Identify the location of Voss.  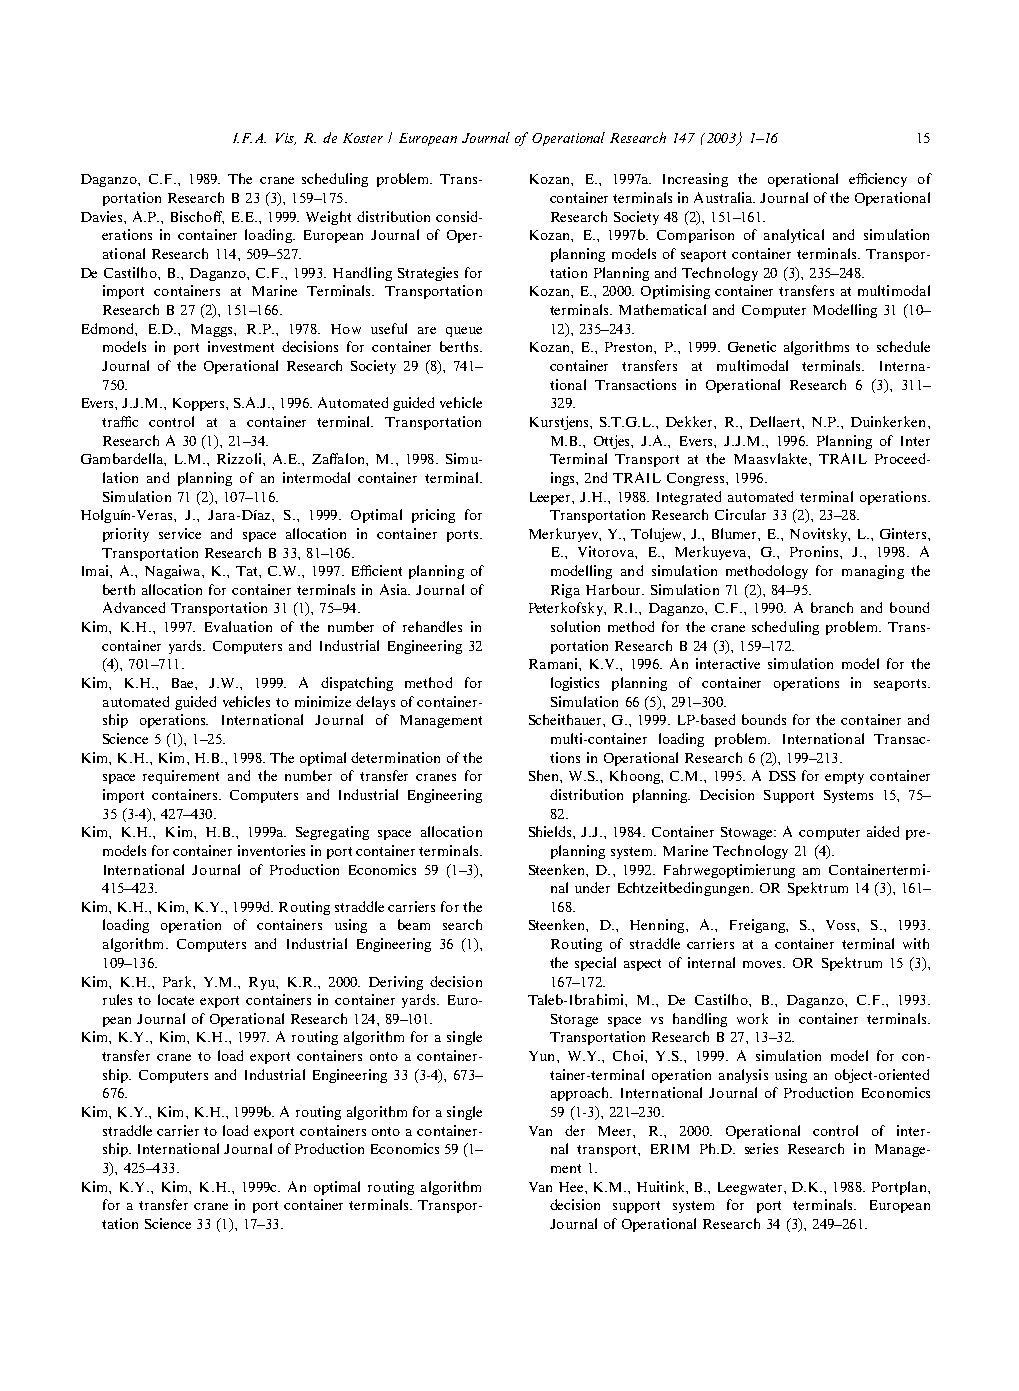
(842, 925).
